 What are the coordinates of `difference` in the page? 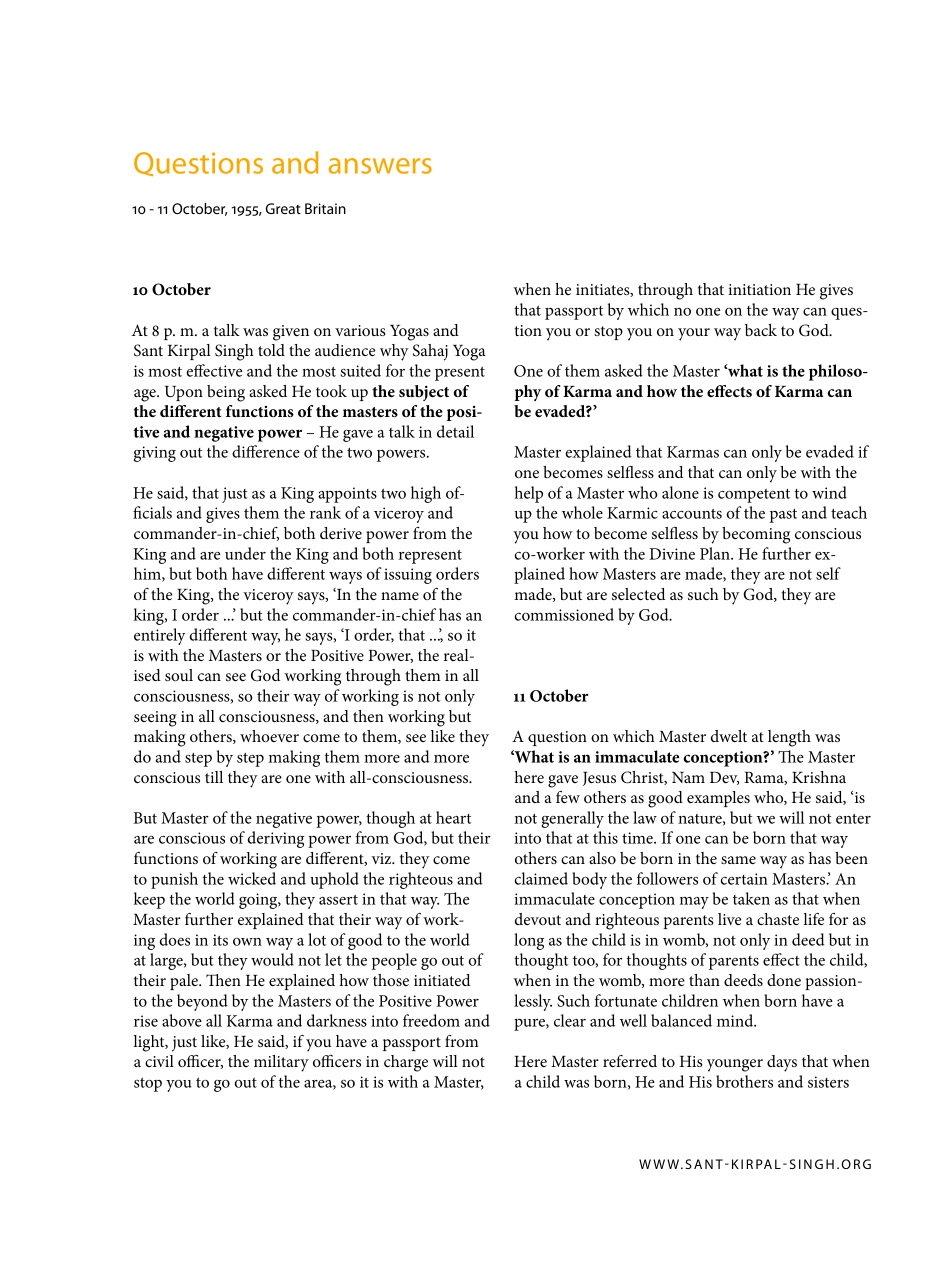 It's located at (266, 451).
